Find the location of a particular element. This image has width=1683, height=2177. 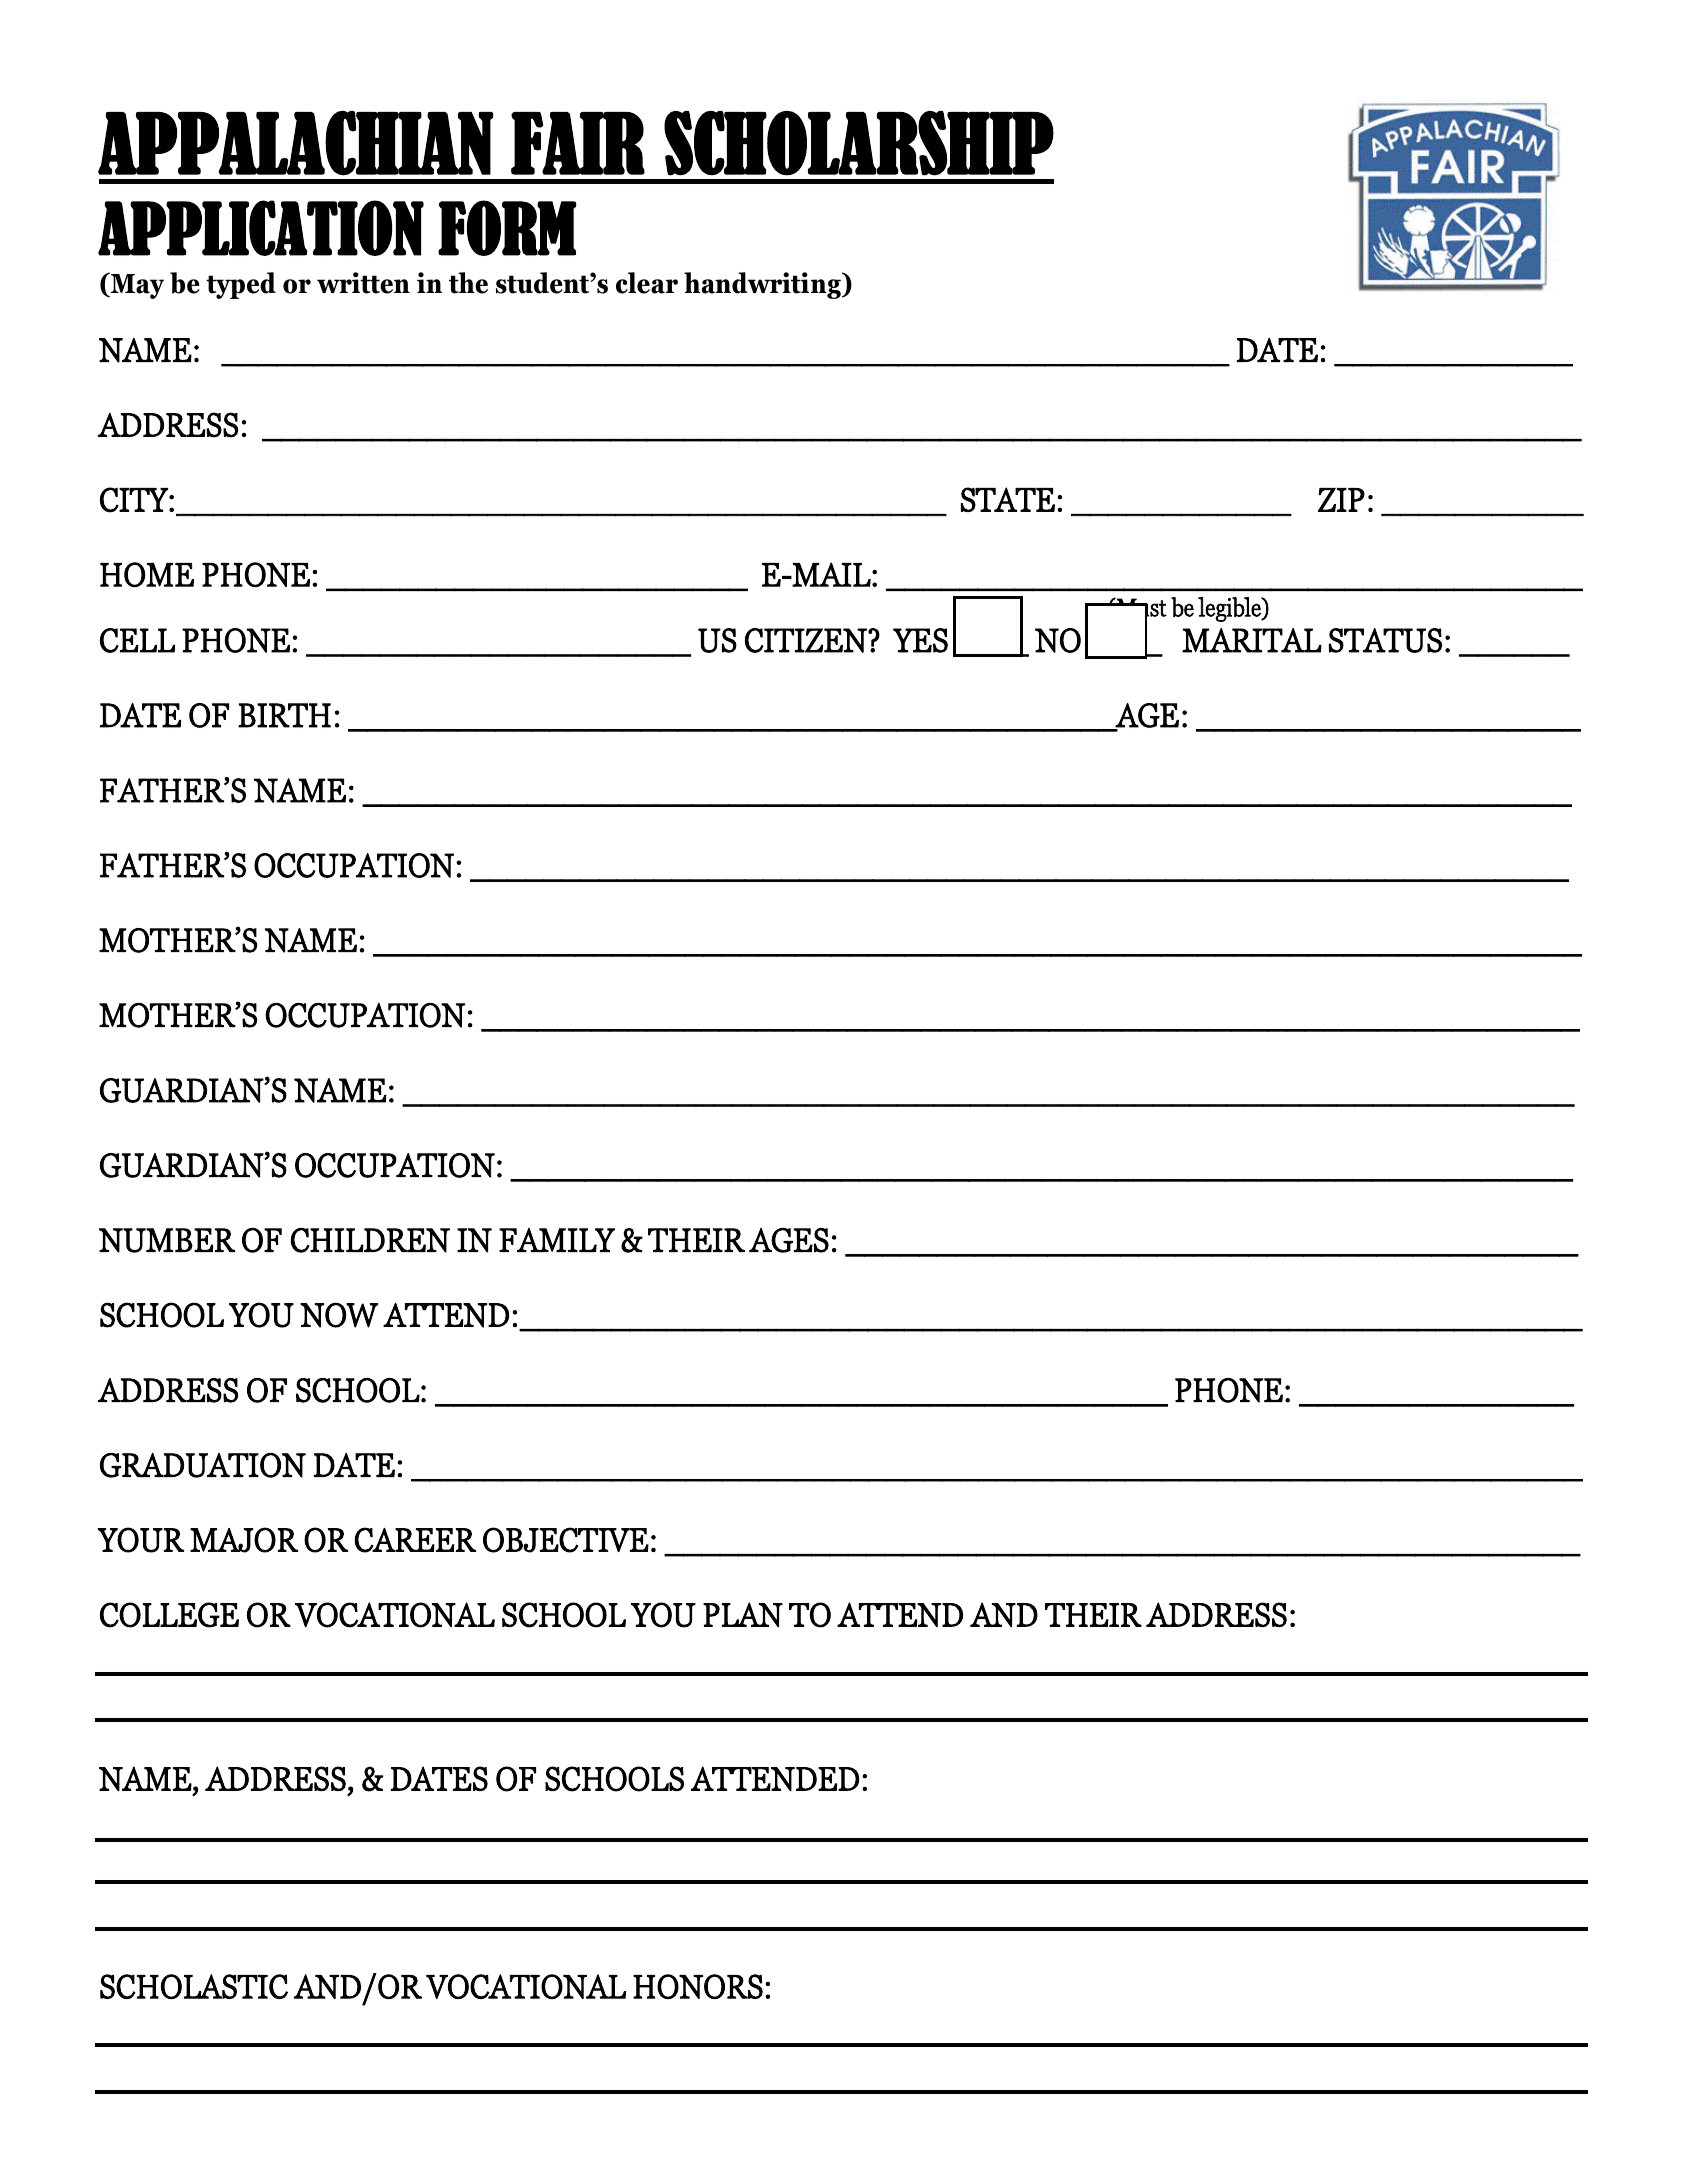

HONORS is located at coordinates (698, 1986).
